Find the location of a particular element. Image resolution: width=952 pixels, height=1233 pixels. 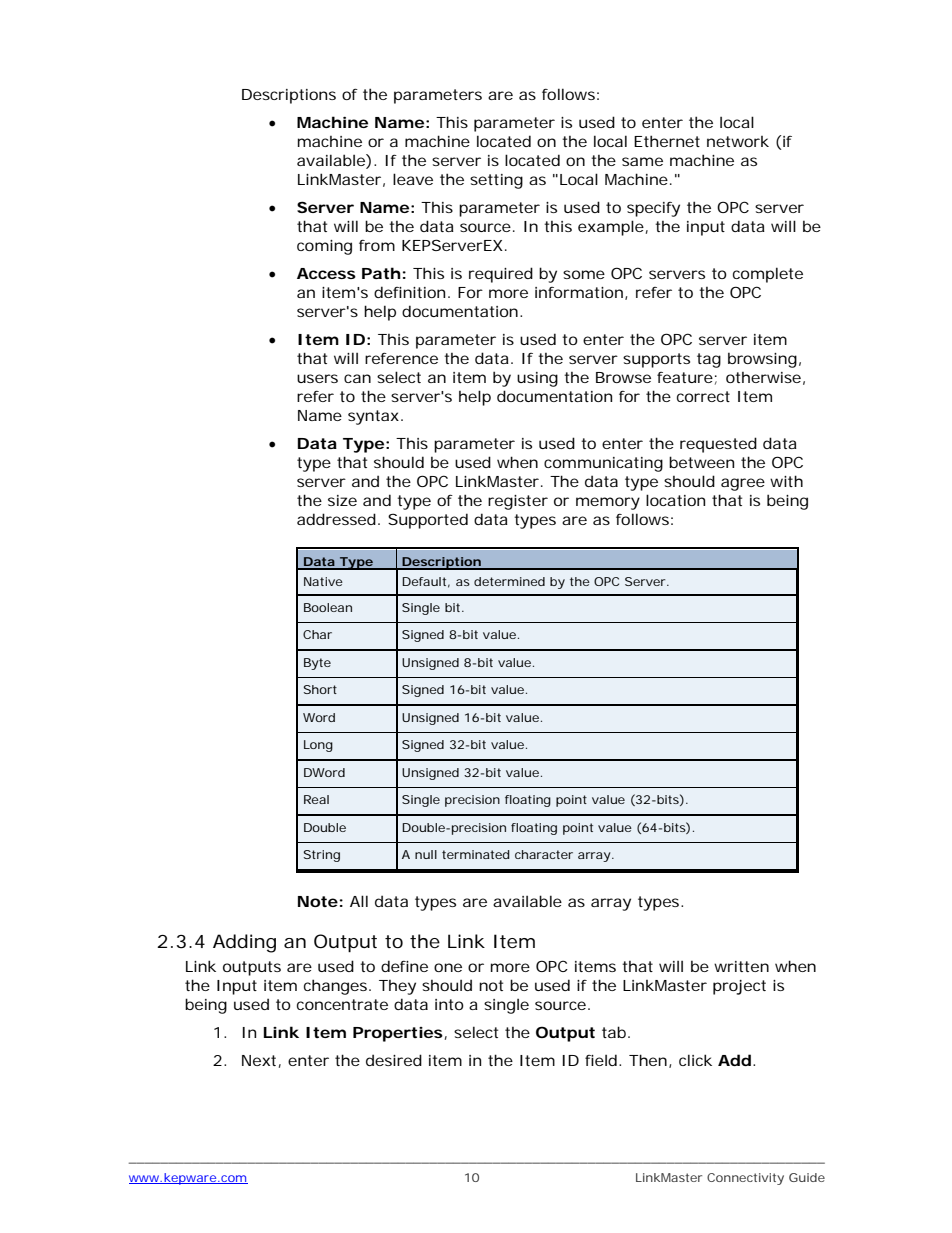

desired is located at coordinates (394, 1060).
